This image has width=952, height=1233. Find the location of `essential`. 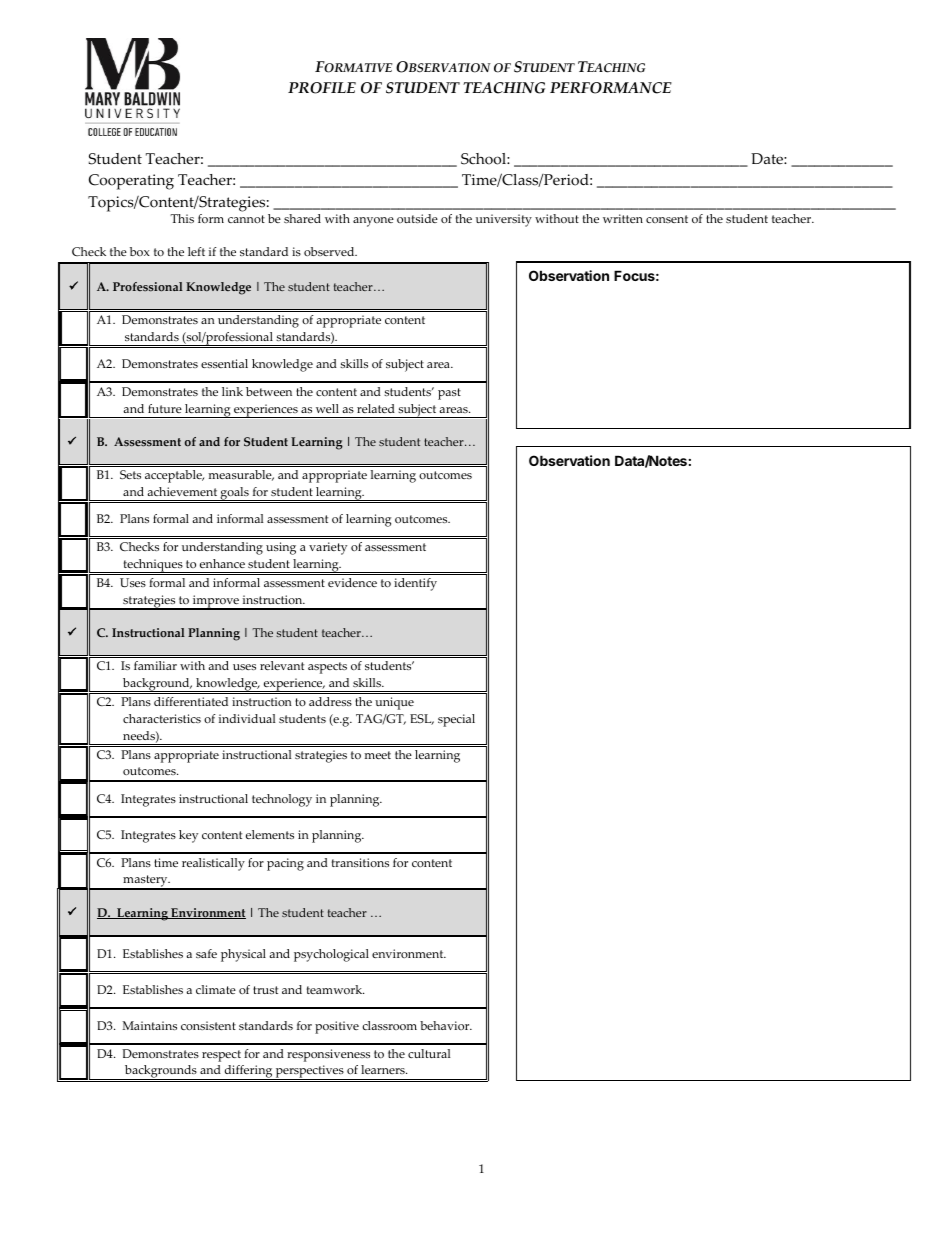

essential is located at coordinates (224, 363).
